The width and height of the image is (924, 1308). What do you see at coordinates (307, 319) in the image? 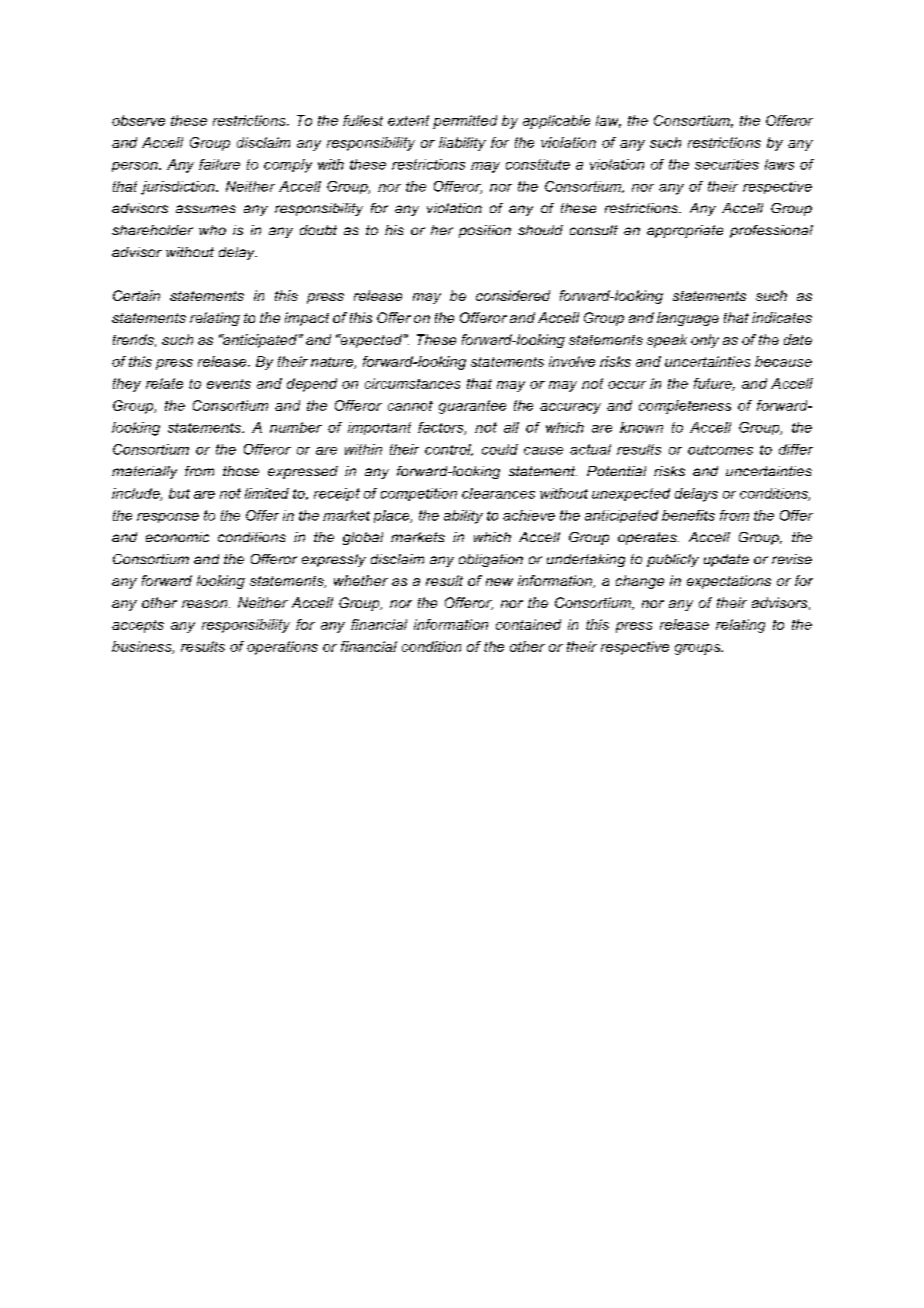
I see `impact` at bounding box center [307, 319].
